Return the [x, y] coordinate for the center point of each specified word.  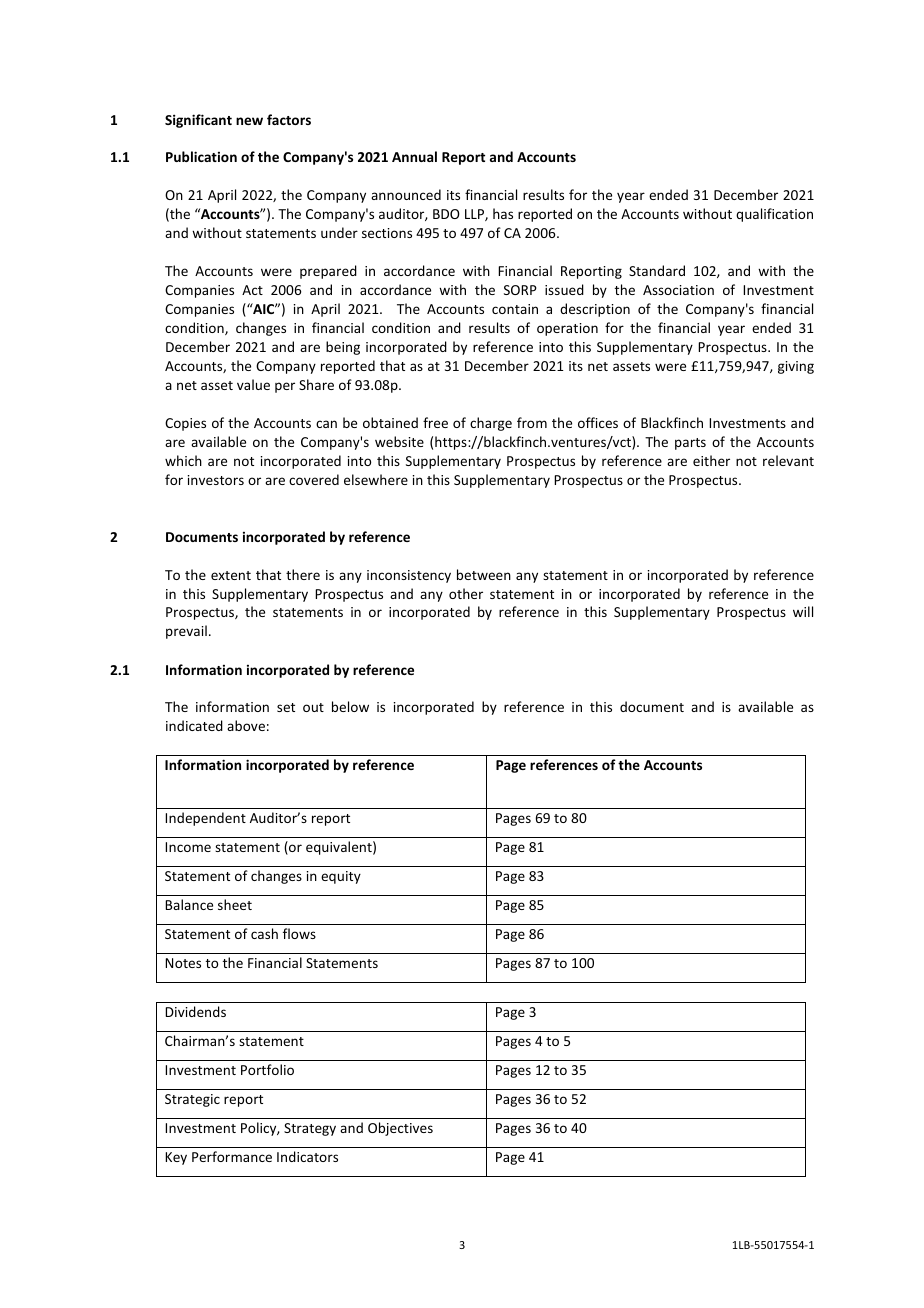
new [249, 121]
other [466, 593]
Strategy [310, 1129]
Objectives [400, 1129]
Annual [414, 156]
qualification [774, 215]
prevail [186, 632]
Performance [232, 1156]
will [803, 611]
